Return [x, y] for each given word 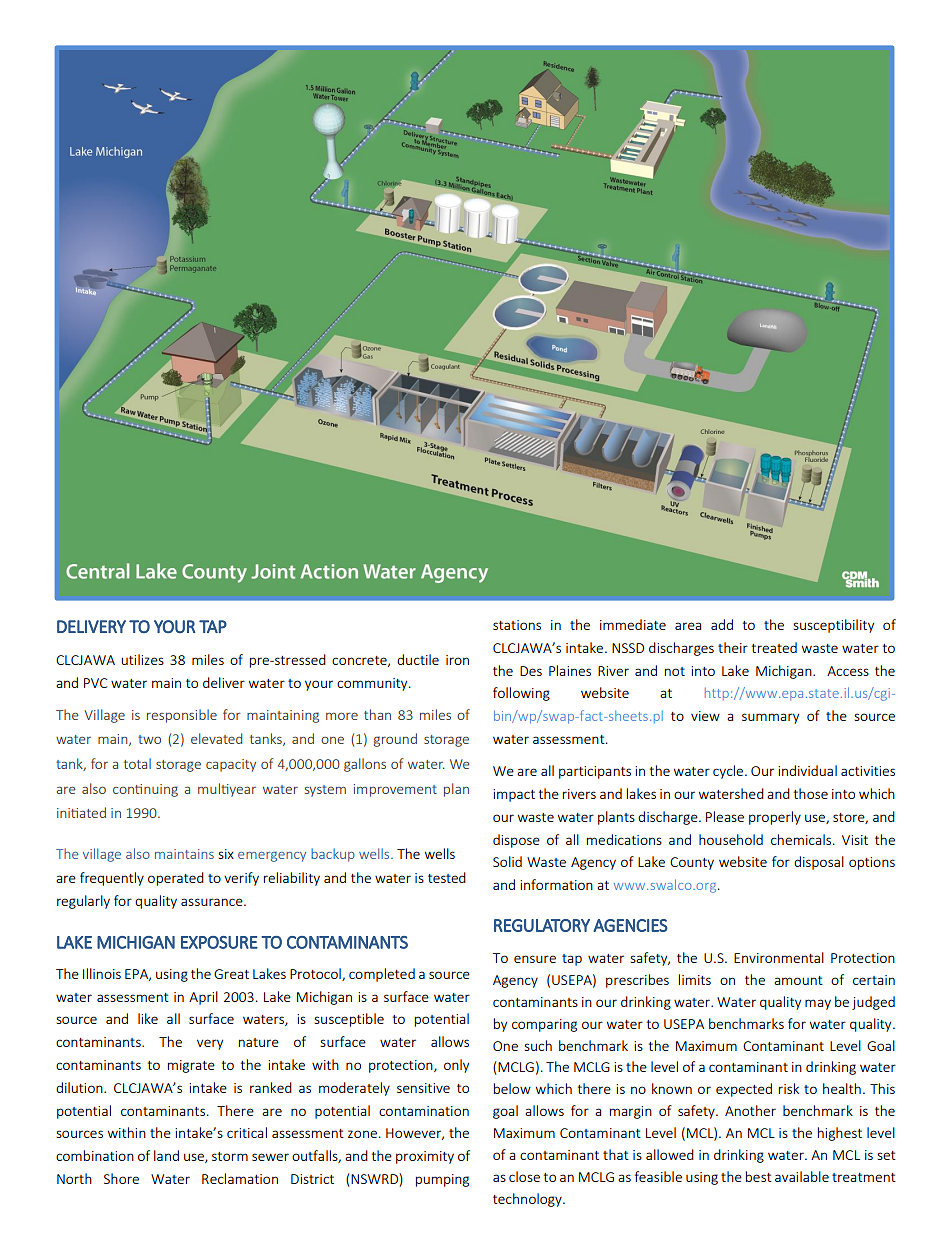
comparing [544, 1025]
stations [517, 625]
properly [775, 818]
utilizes [142, 659]
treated [774, 647]
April [203, 998]
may [818, 1004]
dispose [516, 841]
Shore [121, 1178]
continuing [145, 790]
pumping [442, 1180]
